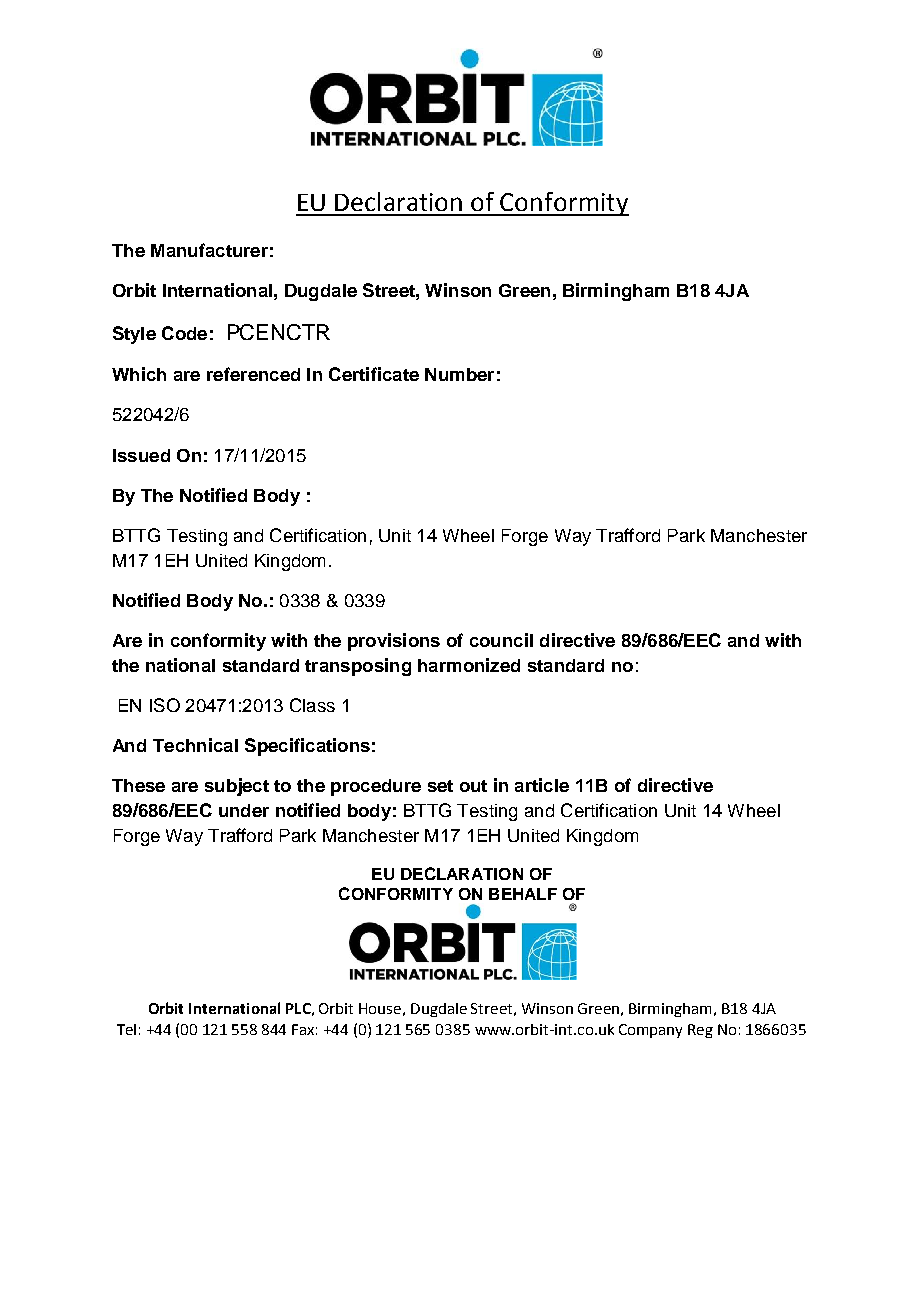  Describe the element at coordinates (209, 250) in the image. I see `Manufacturer` at that location.
